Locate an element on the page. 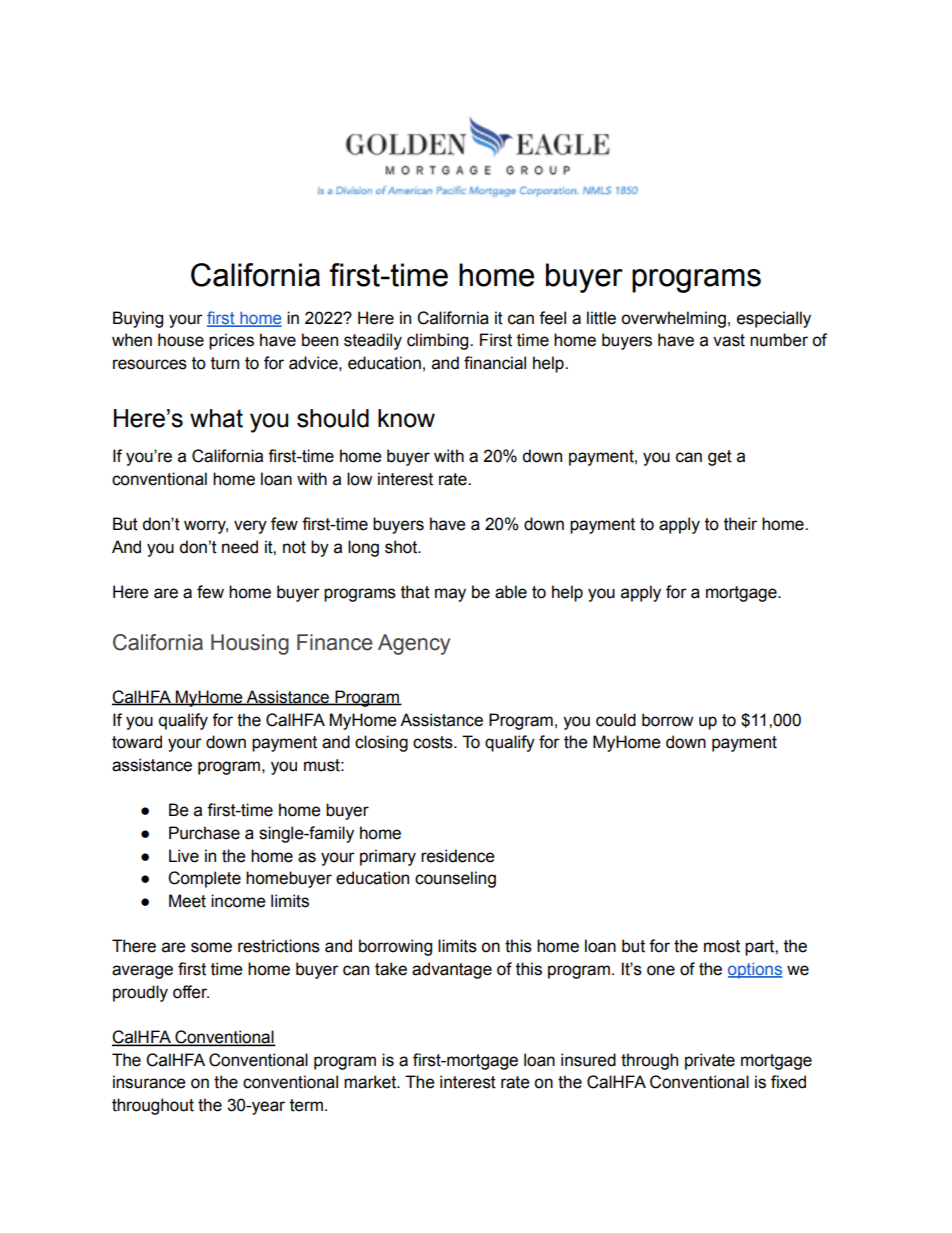 The image size is (952, 1233). insurance is located at coordinates (149, 1082).
